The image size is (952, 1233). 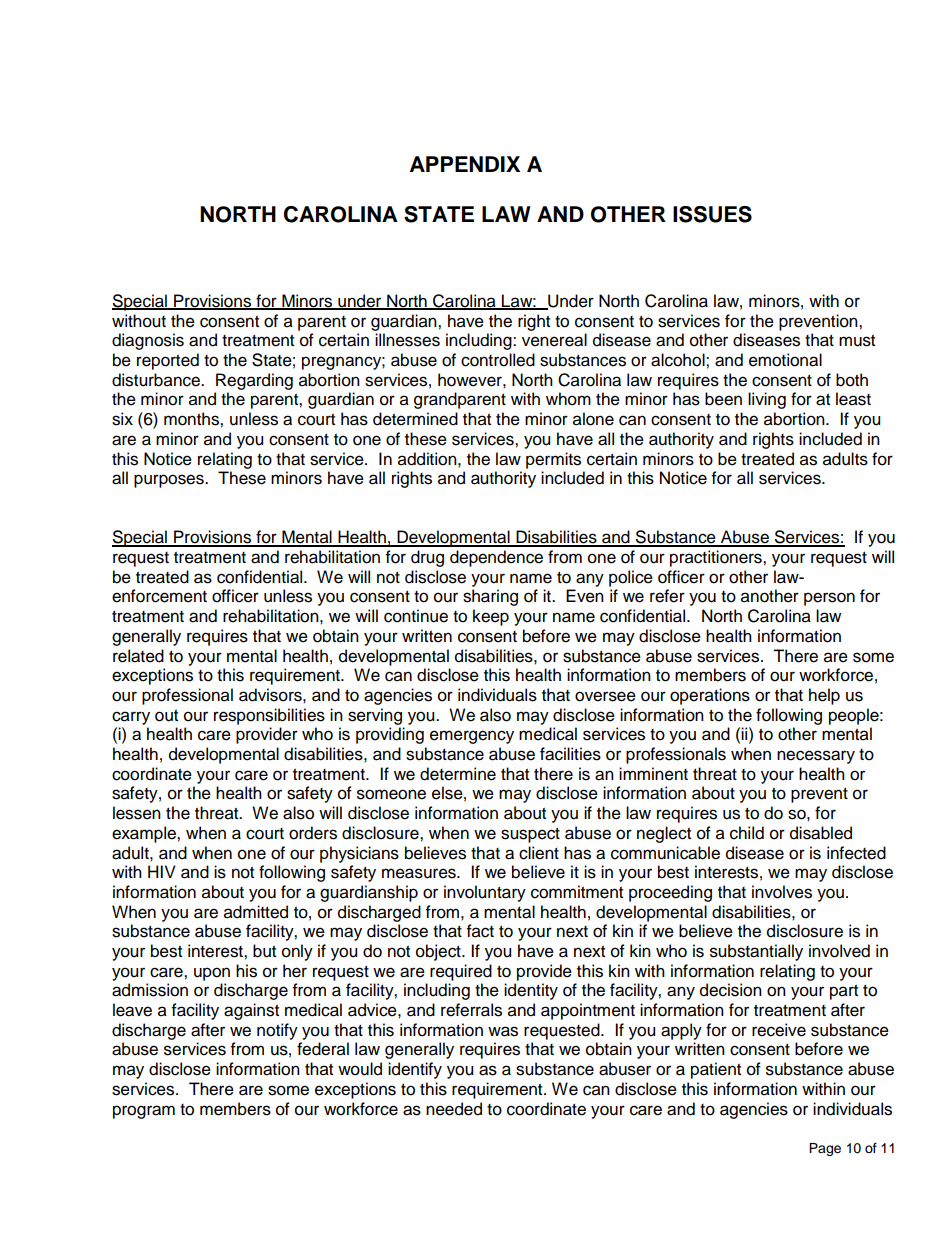 What do you see at coordinates (491, 617) in the screenshot?
I see `keep` at bounding box center [491, 617].
